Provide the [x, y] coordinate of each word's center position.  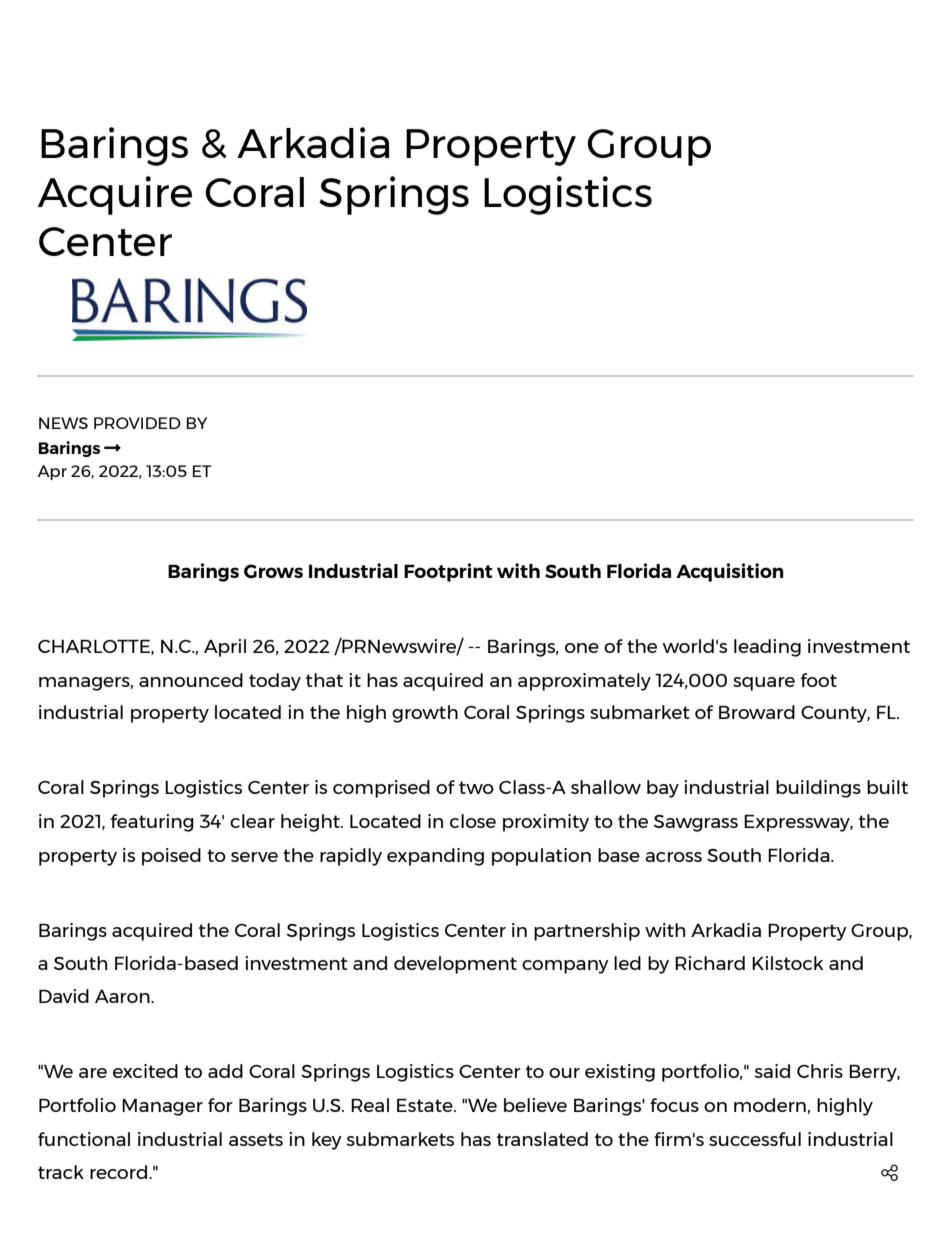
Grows [273, 571]
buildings [818, 789]
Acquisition [730, 572]
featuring [152, 823]
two [476, 787]
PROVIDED [137, 423]
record [118, 1172]
